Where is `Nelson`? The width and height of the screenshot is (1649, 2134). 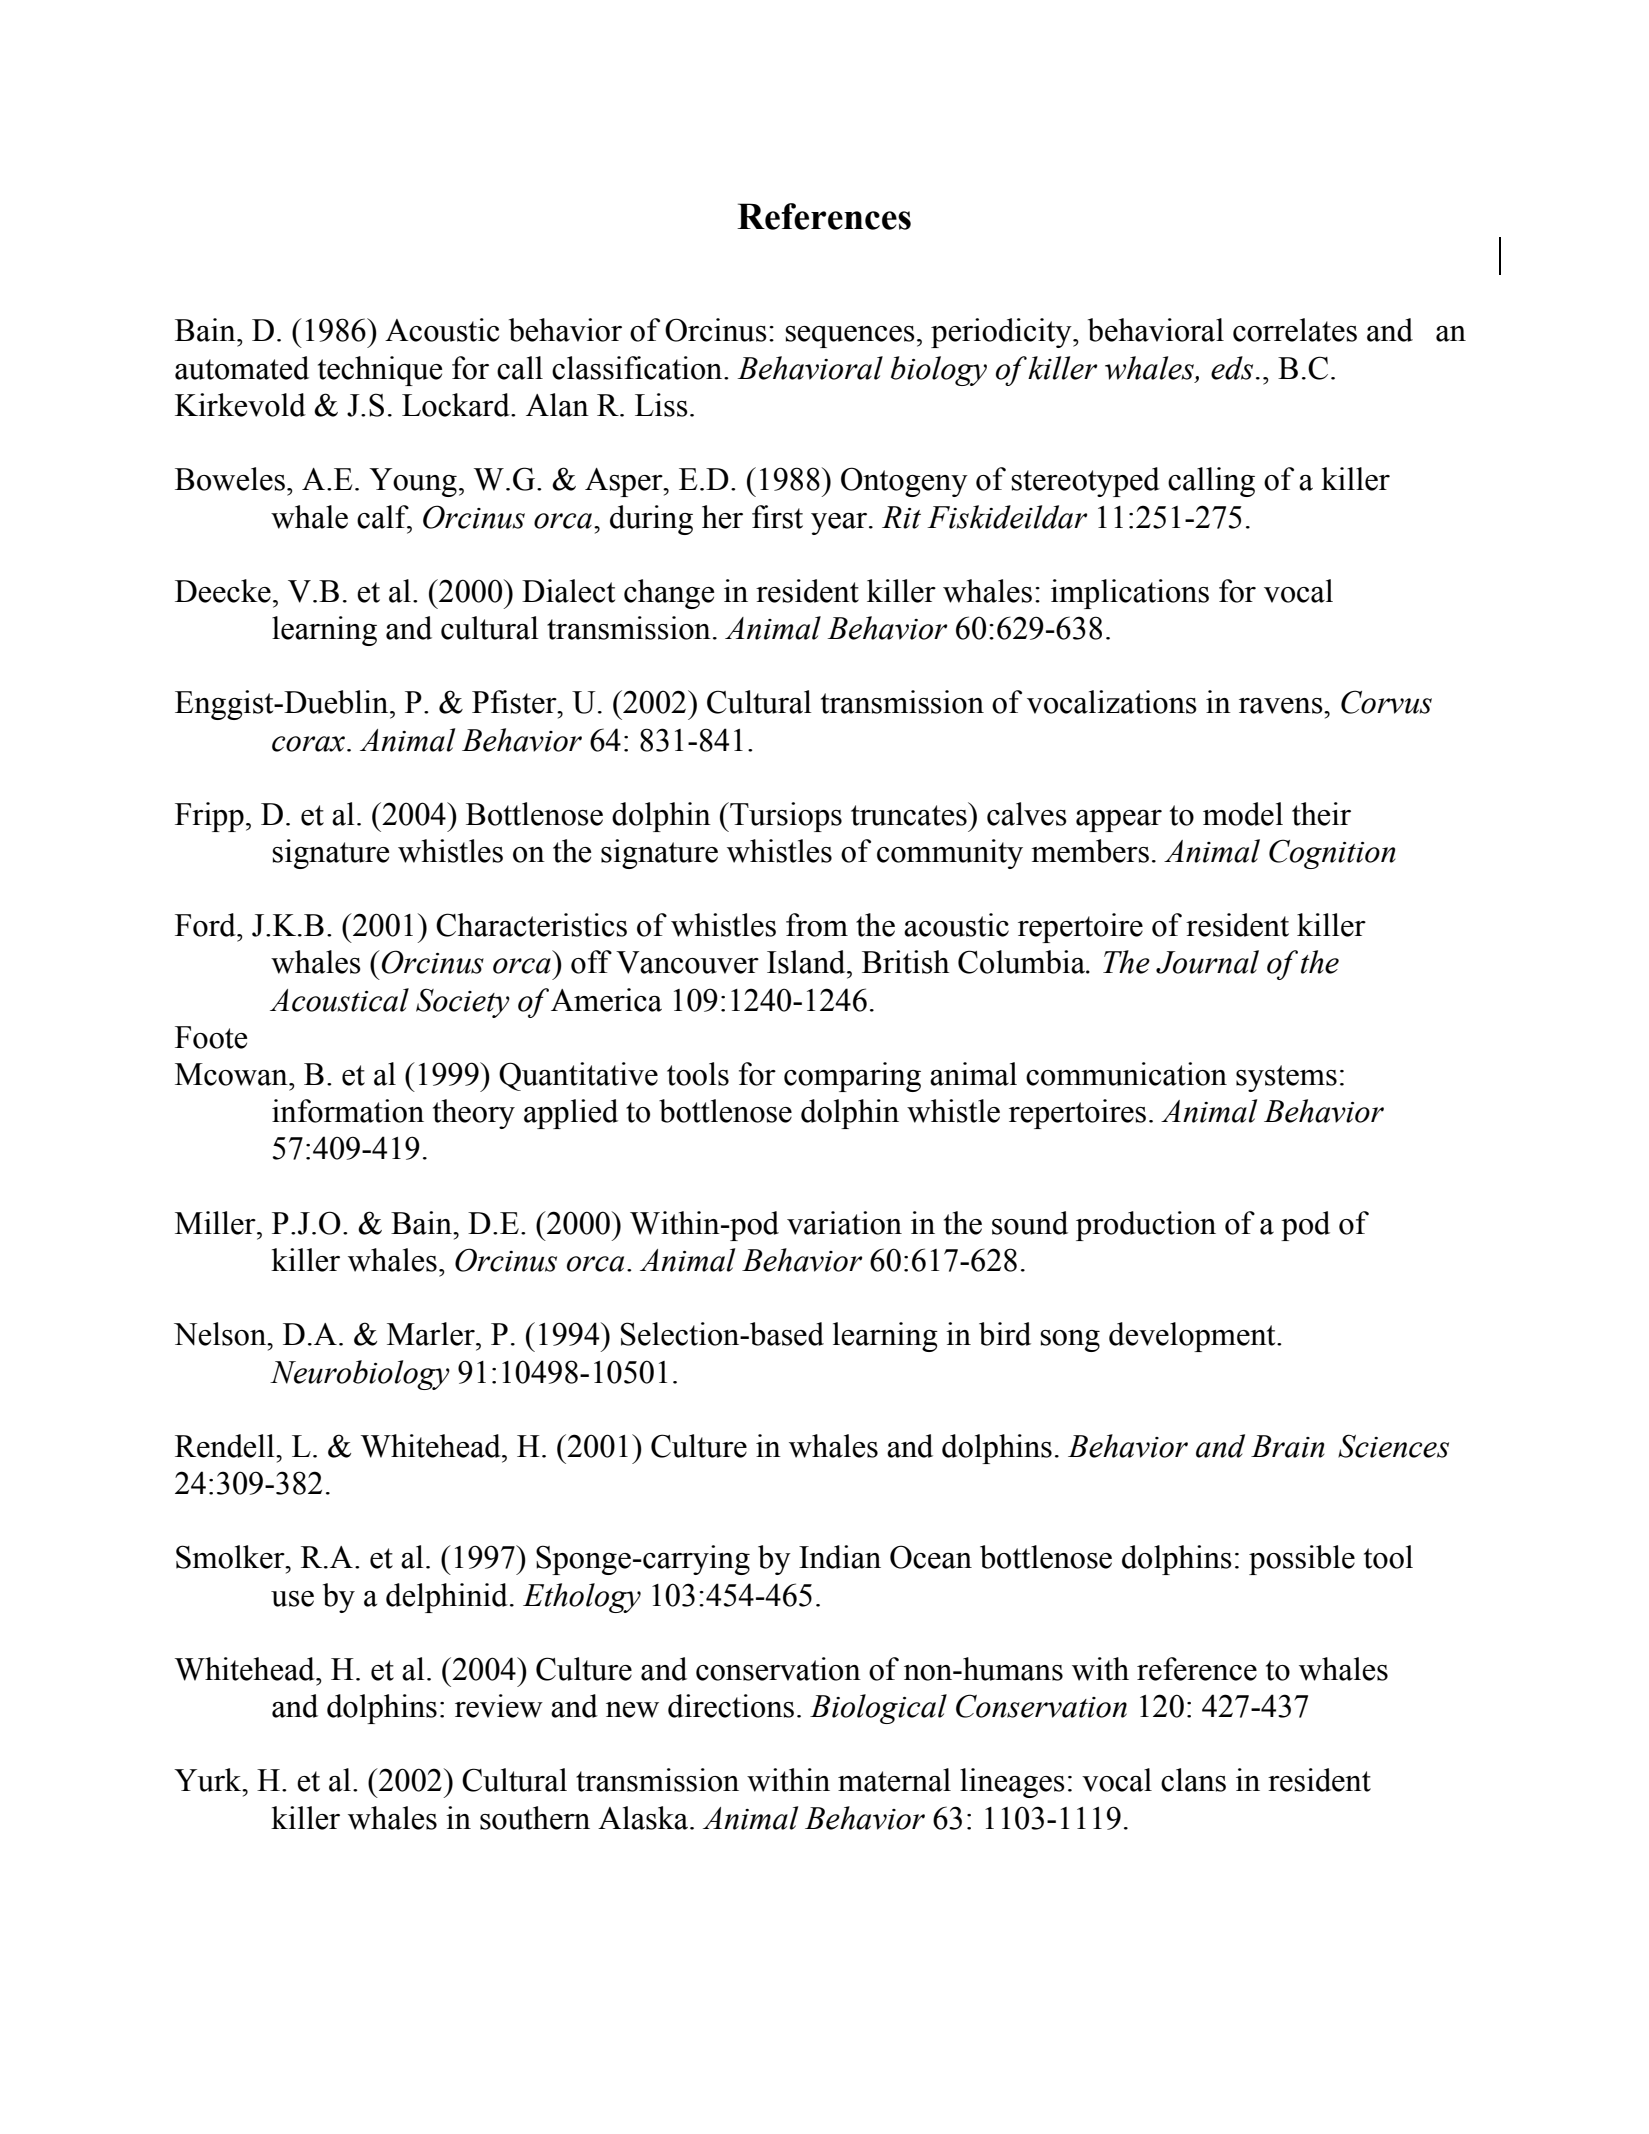
Nelson is located at coordinates (221, 1334).
